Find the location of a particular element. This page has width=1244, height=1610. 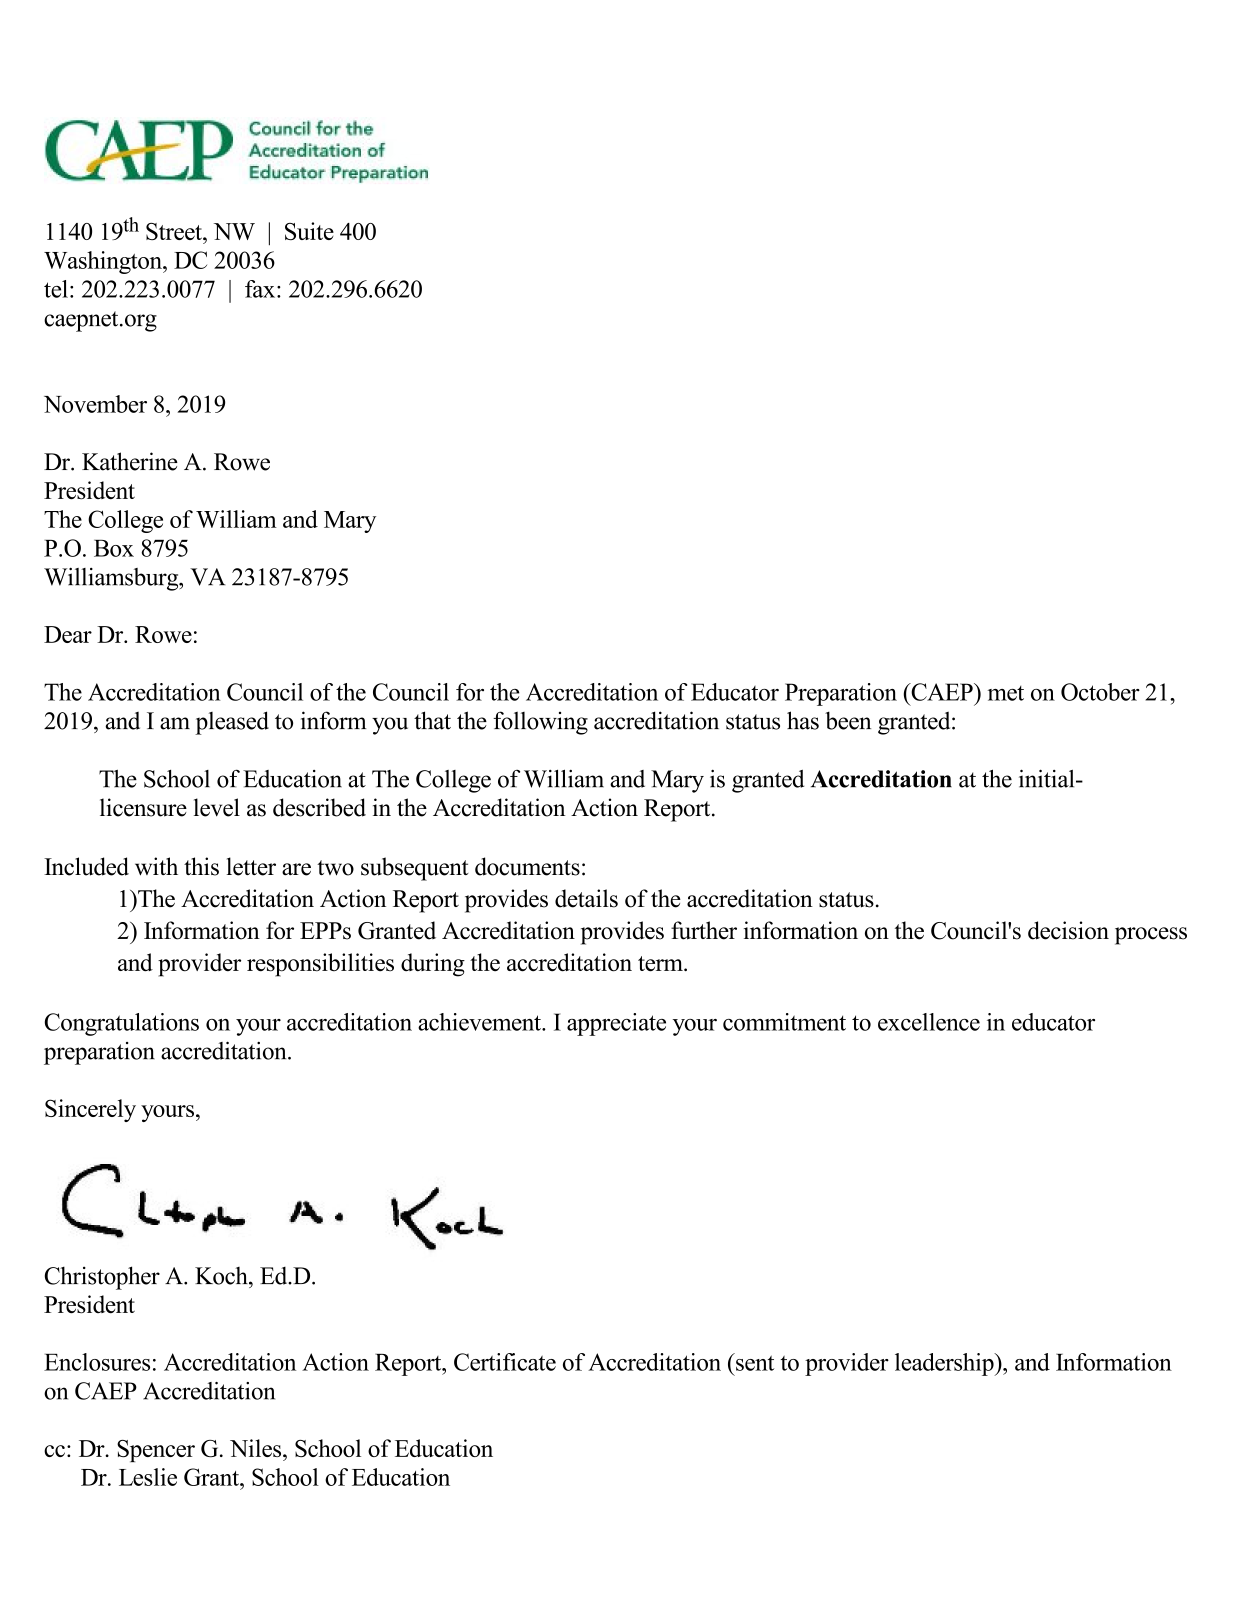

Certificate is located at coordinates (505, 1362).
